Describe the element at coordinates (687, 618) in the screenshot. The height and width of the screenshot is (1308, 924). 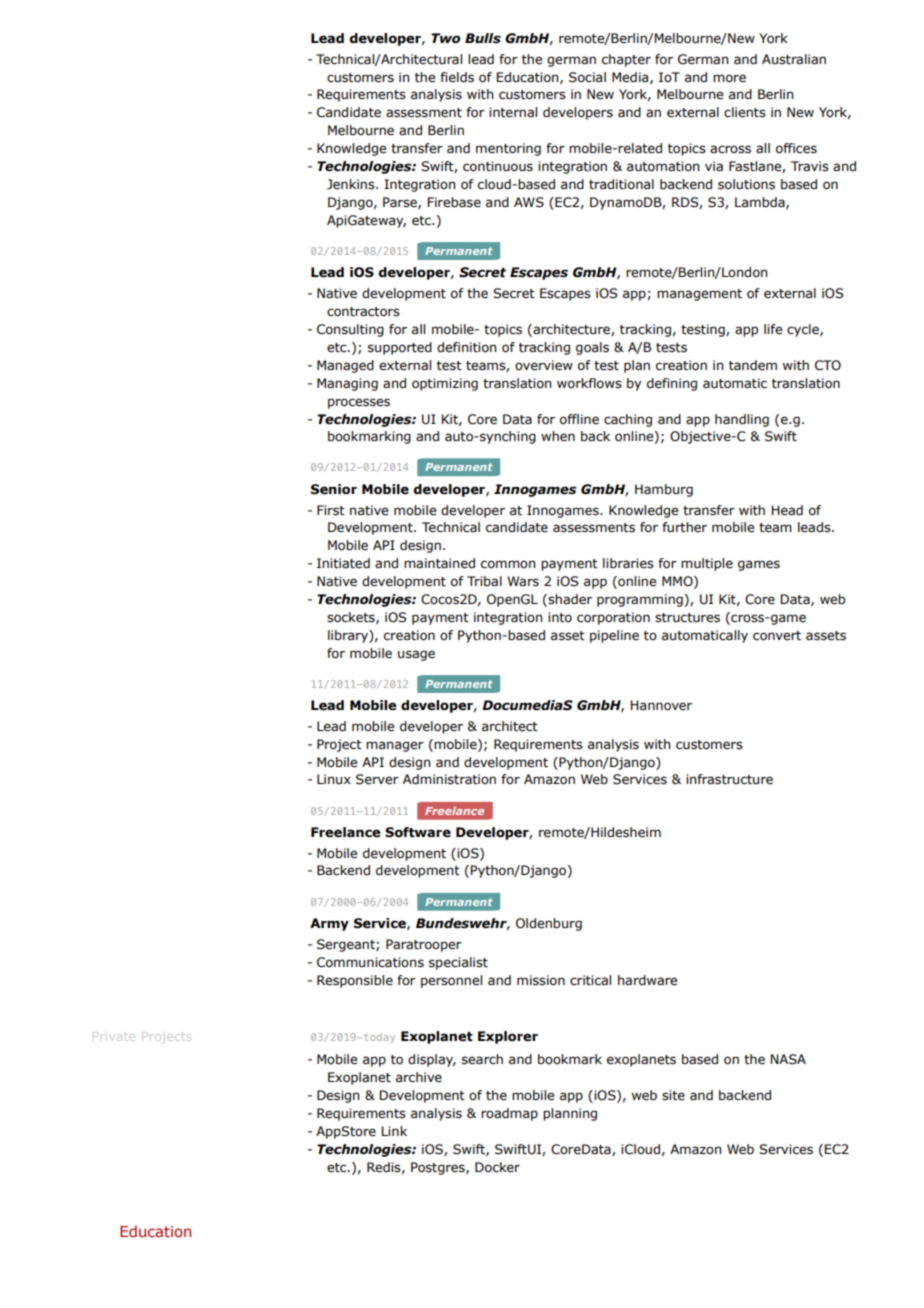
I see `structures` at that location.
